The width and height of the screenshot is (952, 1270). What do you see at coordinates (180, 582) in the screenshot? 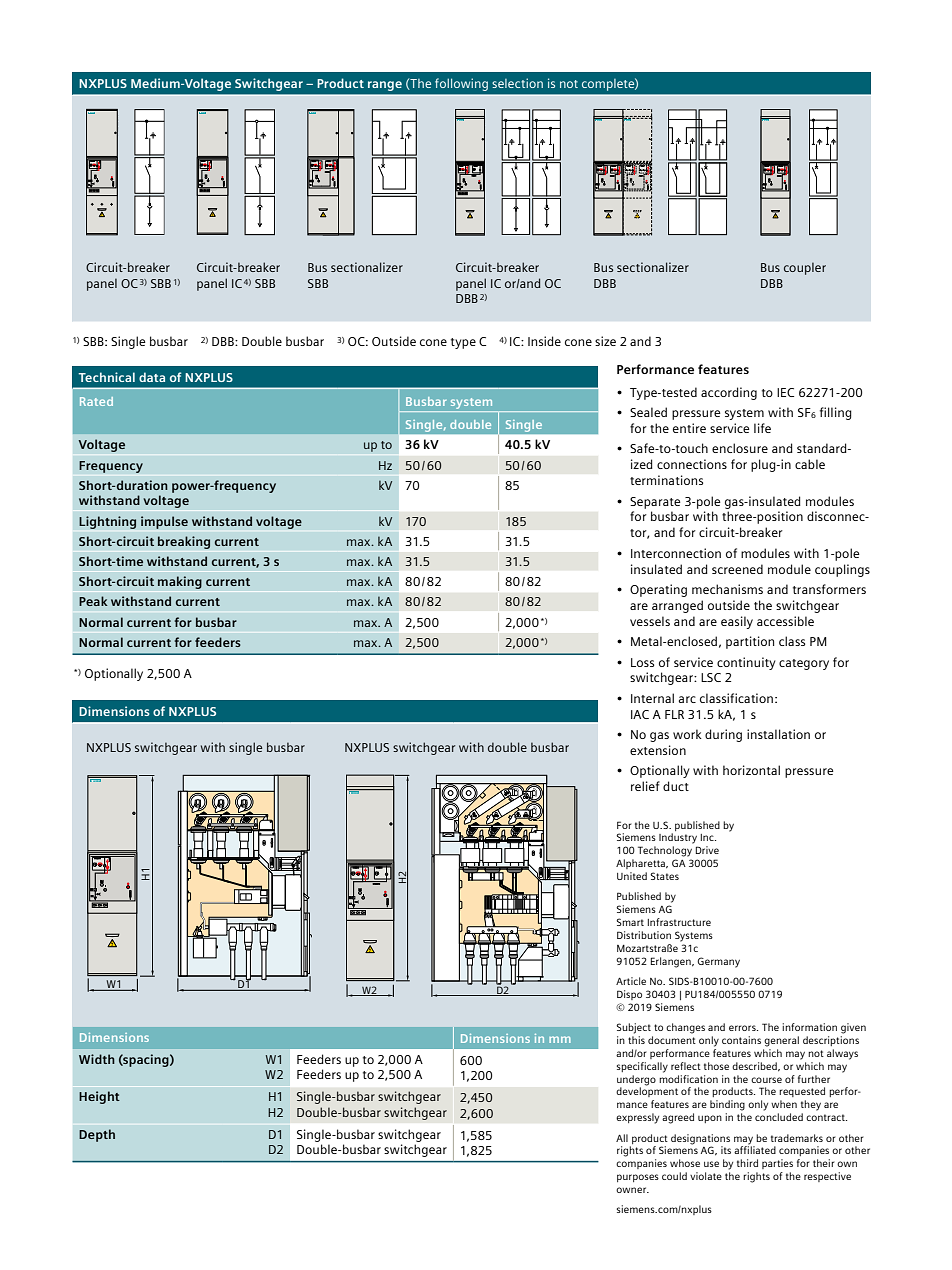
I see `making` at bounding box center [180, 582].
